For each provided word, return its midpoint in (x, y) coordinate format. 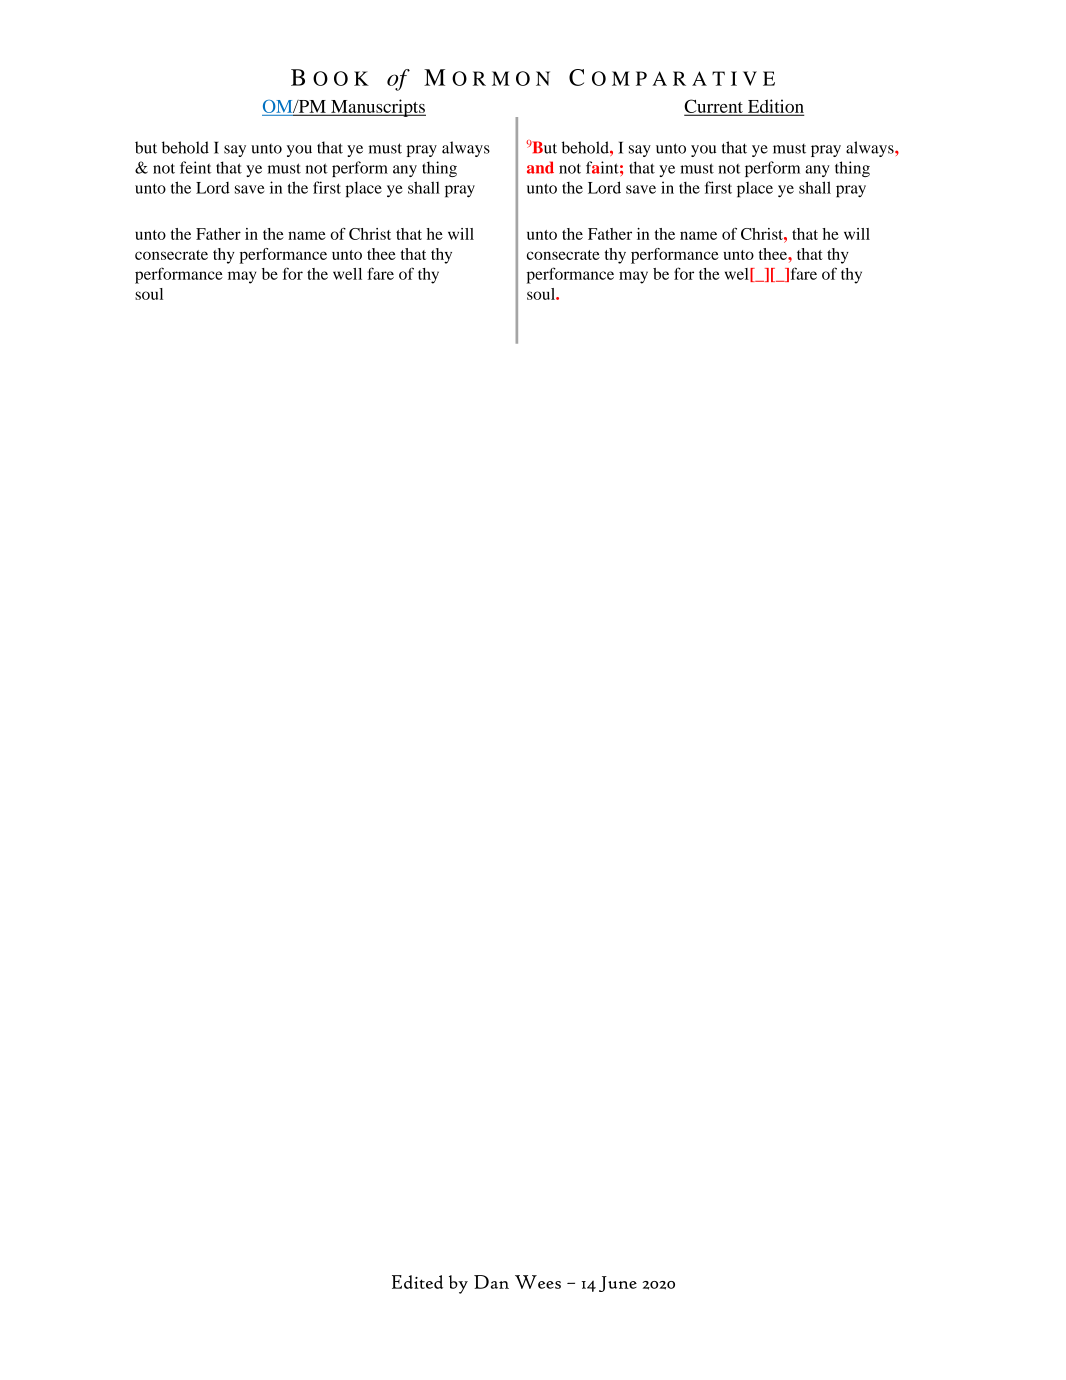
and (540, 167)
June (618, 1284)
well (347, 274)
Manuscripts (377, 108)
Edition (775, 107)
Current (714, 107)
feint (196, 167)
